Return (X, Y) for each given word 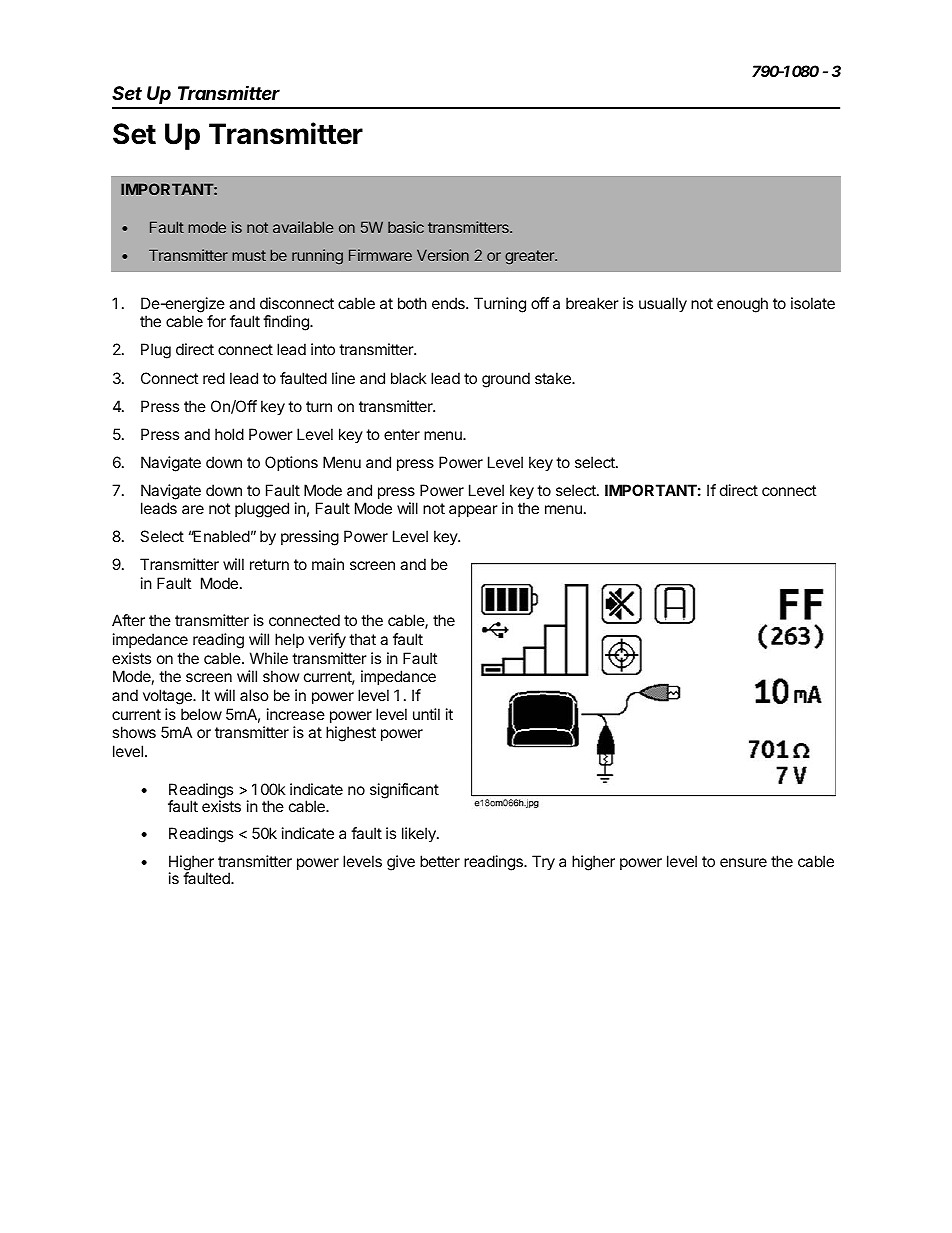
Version (443, 255)
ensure (743, 862)
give (401, 863)
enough (742, 305)
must (249, 255)
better (440, 861)
